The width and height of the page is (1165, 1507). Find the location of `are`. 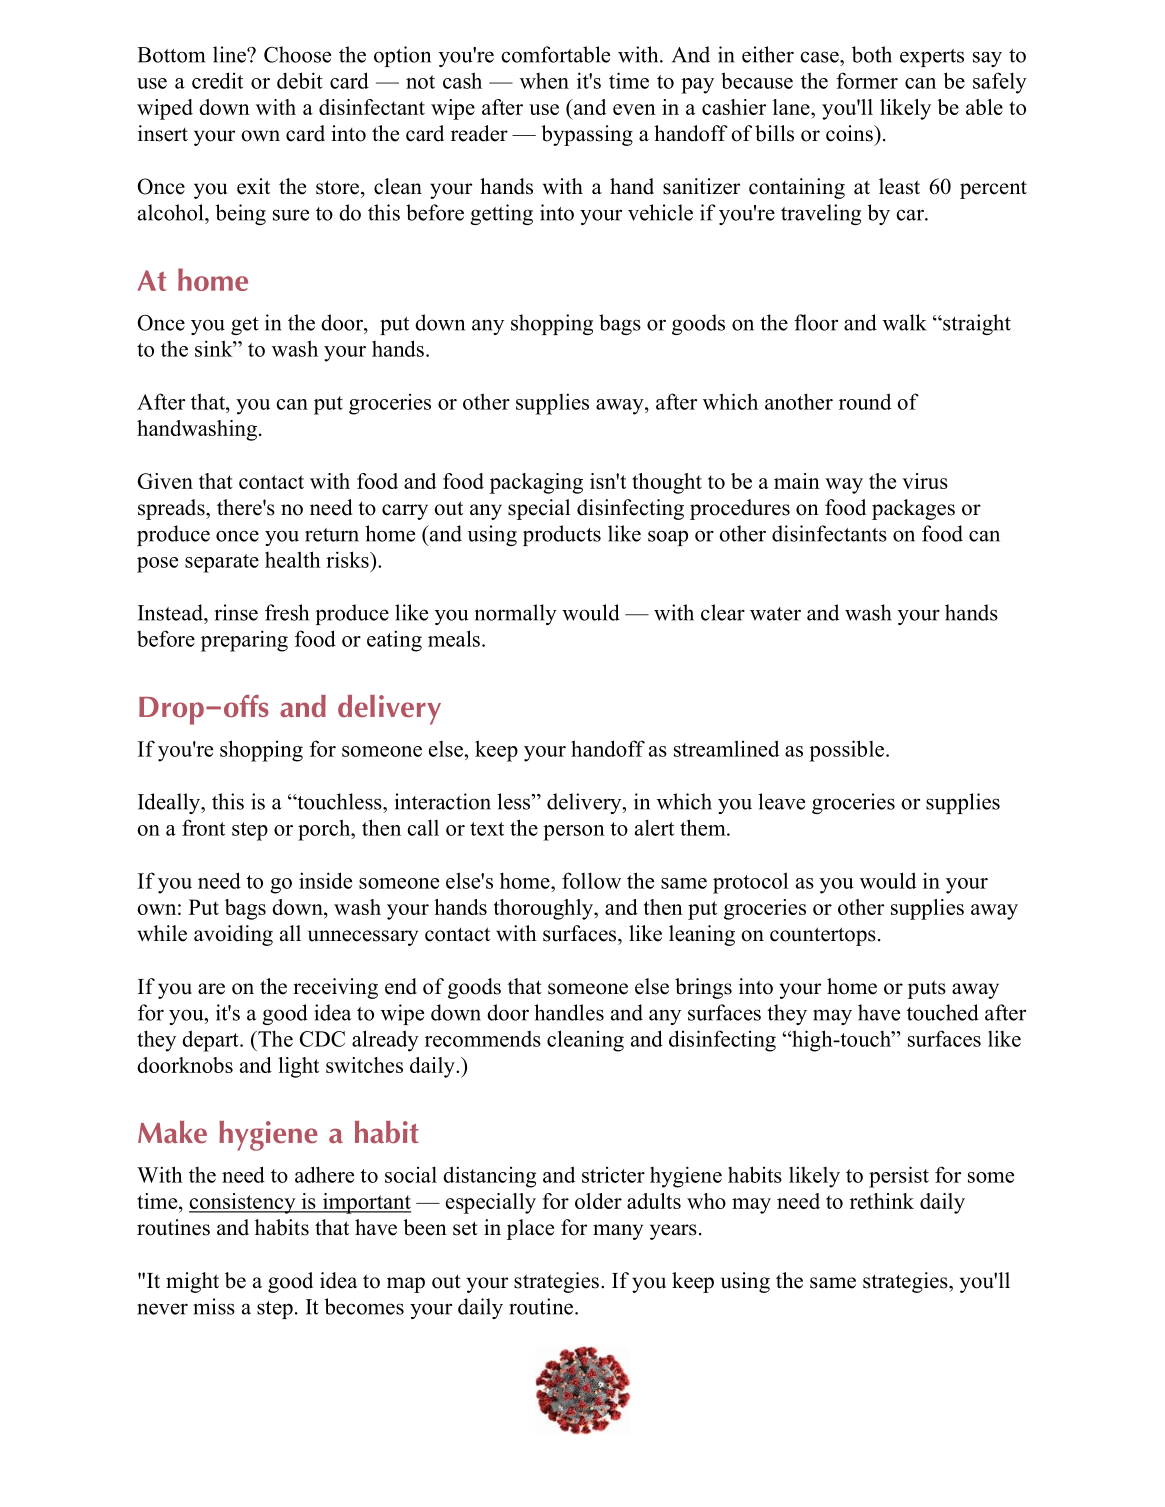

are is located at coordinates (211, 989).
